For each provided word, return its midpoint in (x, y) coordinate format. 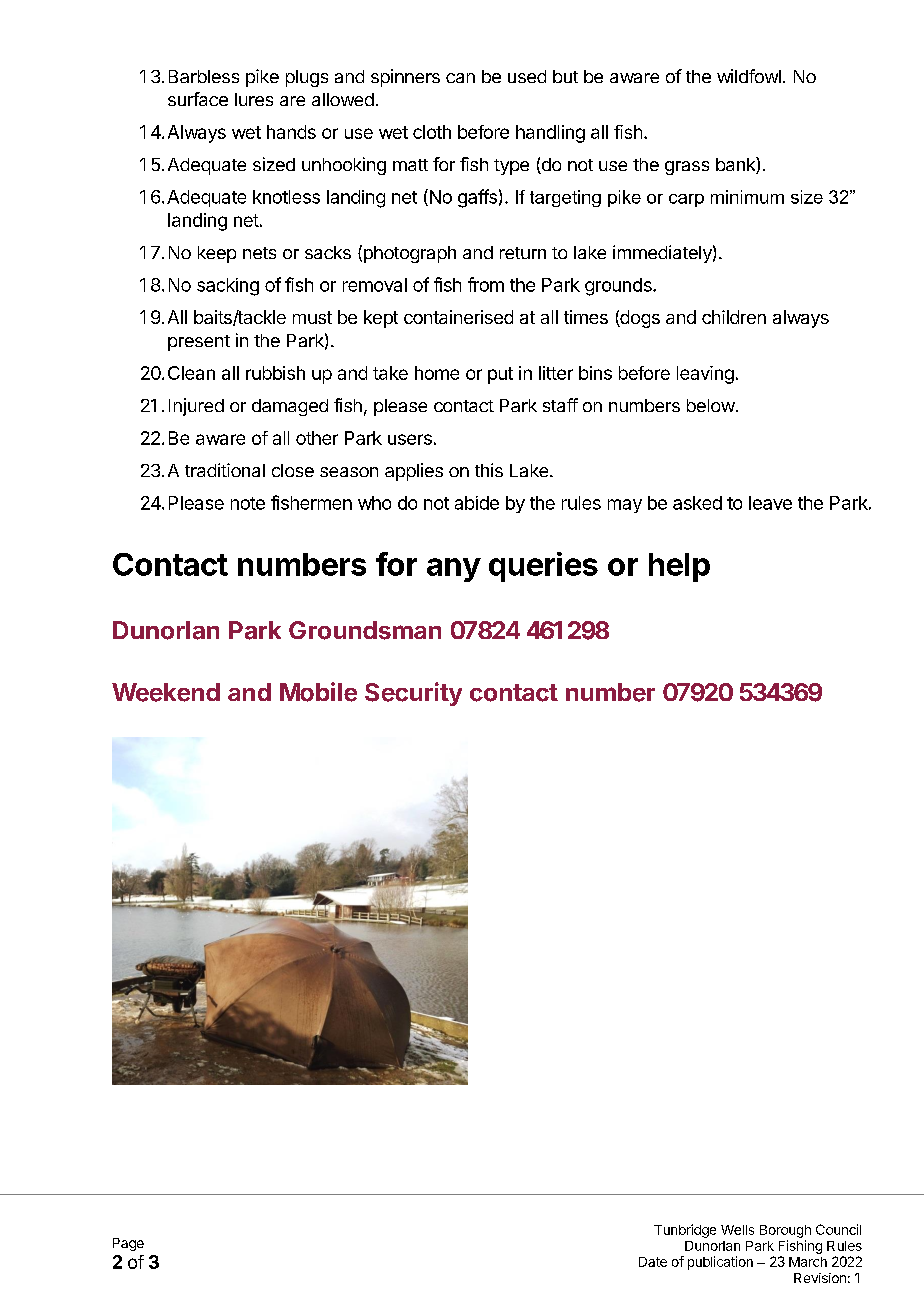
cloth (432, 132)
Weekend (166, 692)
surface (198, 99)
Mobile (318, 692)
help (679, 567)
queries (543, 567)
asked (697, 503)
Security (413, 694)
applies (414, 472)
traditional (225, 470)
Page (128, 1244)
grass (687, 168)
